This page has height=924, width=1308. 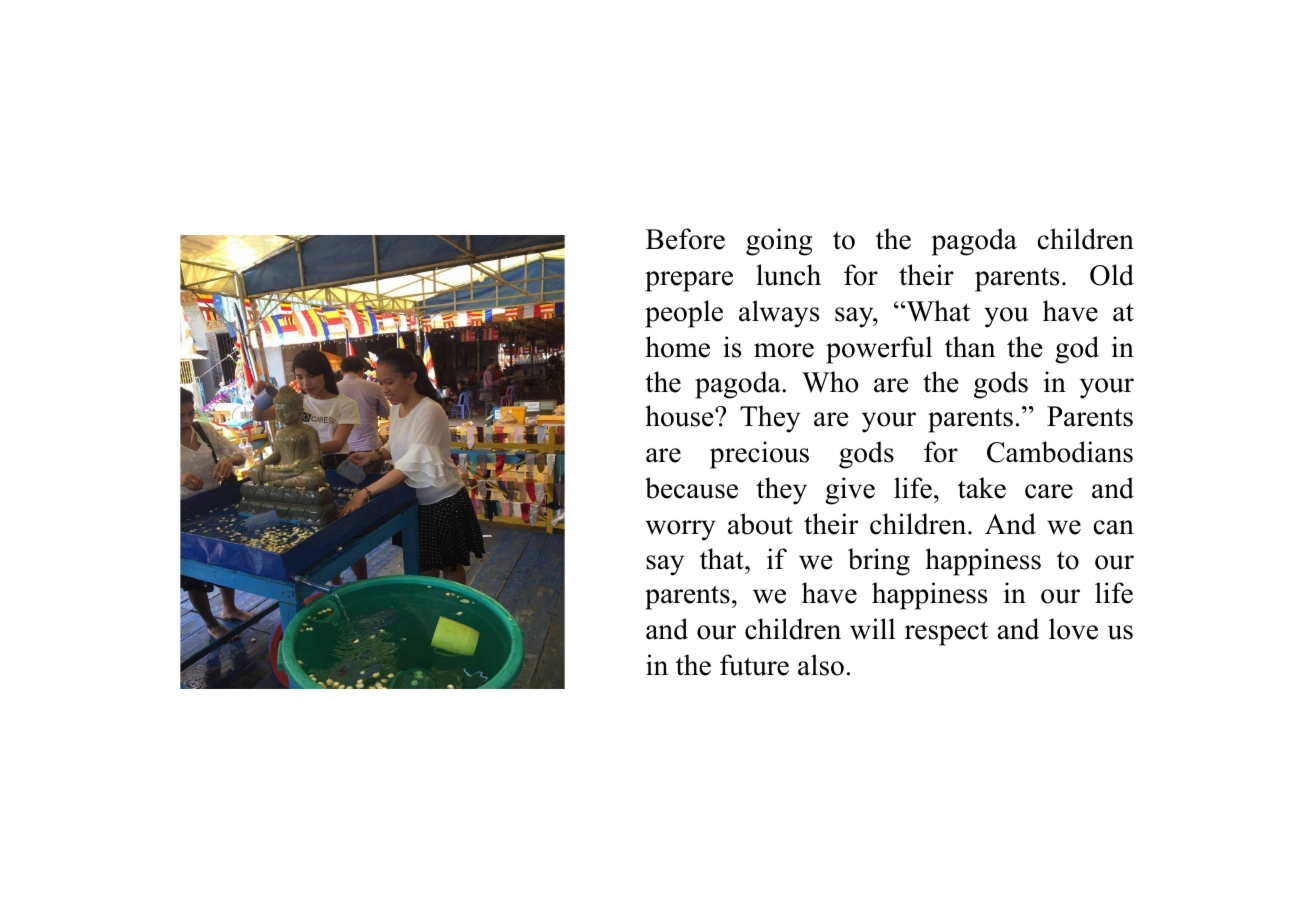 What do you see at coordinates (754, 665) in the page?
I see `future` at bounding box center [754, 665].
